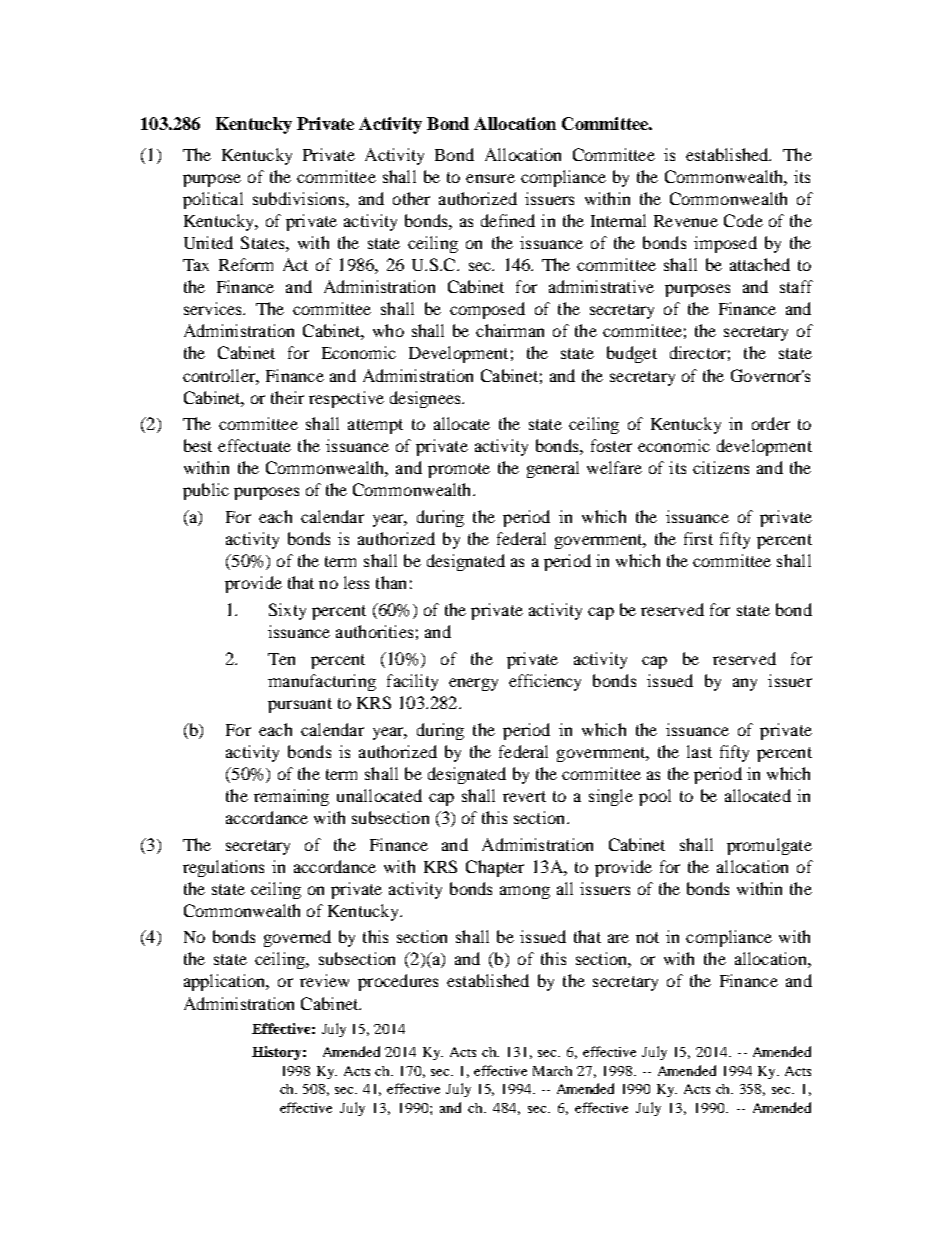 This screenshot has height=1233, width=952. Describe the element at coordinates (459, 470) in the screenshot. I see `promote` at that location.
